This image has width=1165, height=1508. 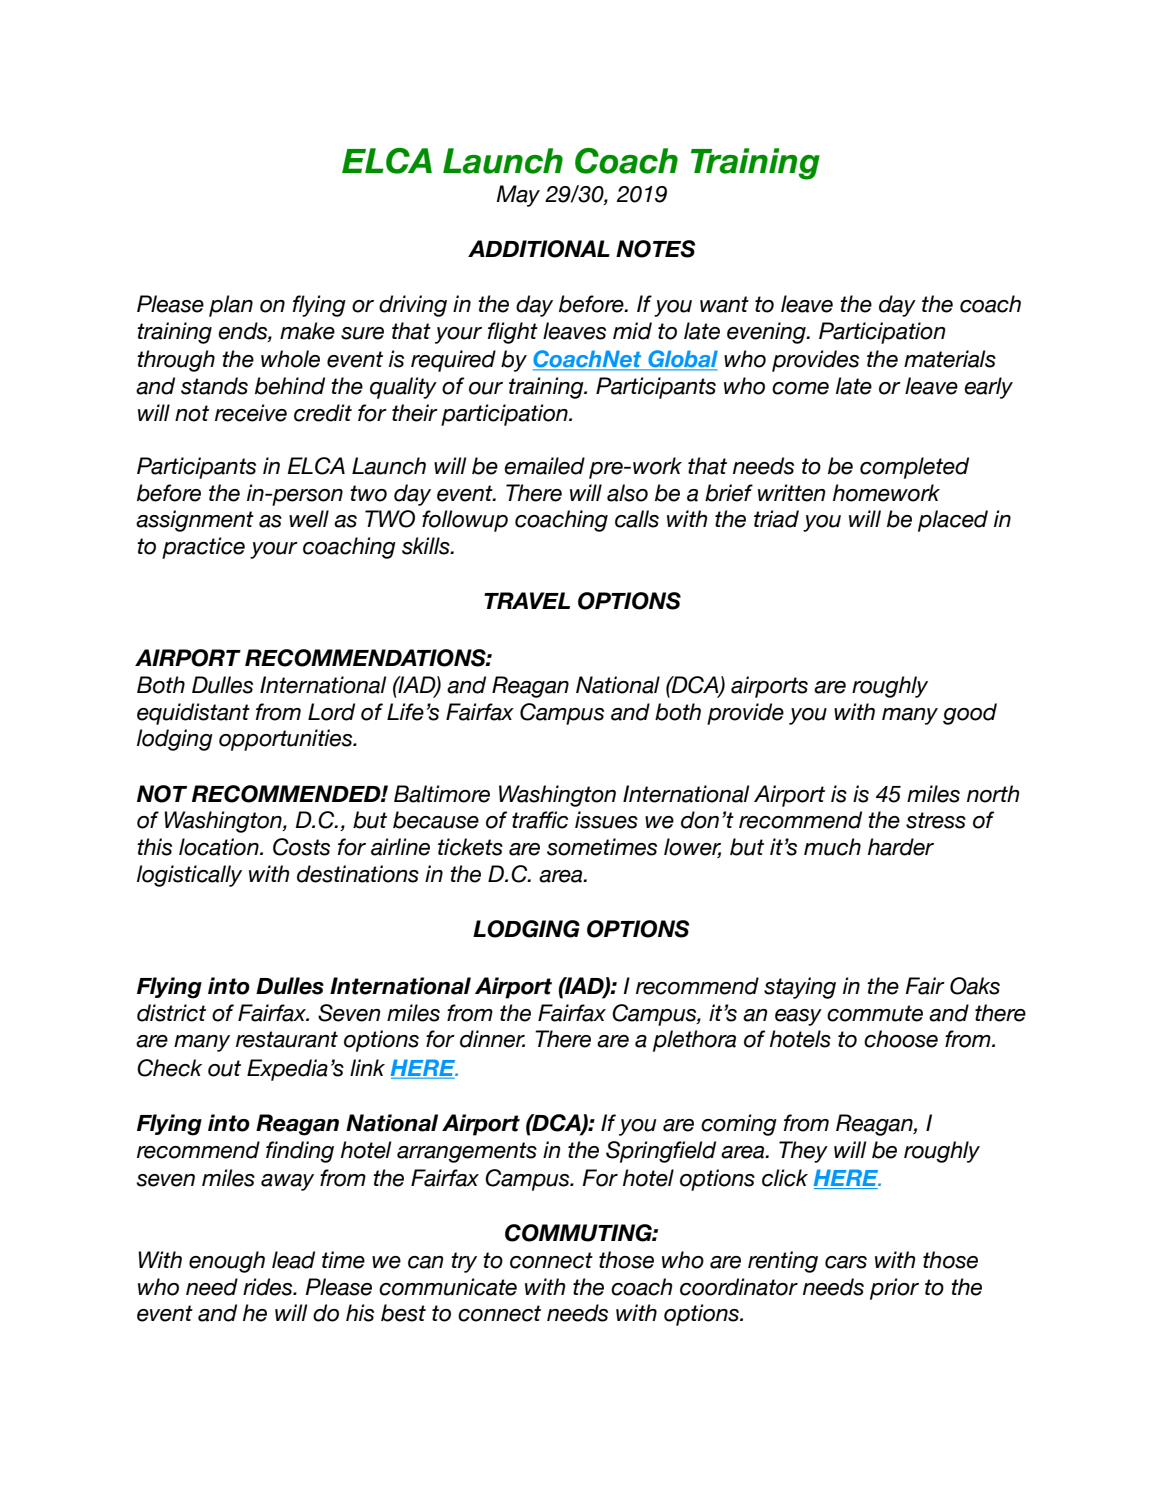 I want to click on ADDITIONAL, so click(x=539, y=249).
